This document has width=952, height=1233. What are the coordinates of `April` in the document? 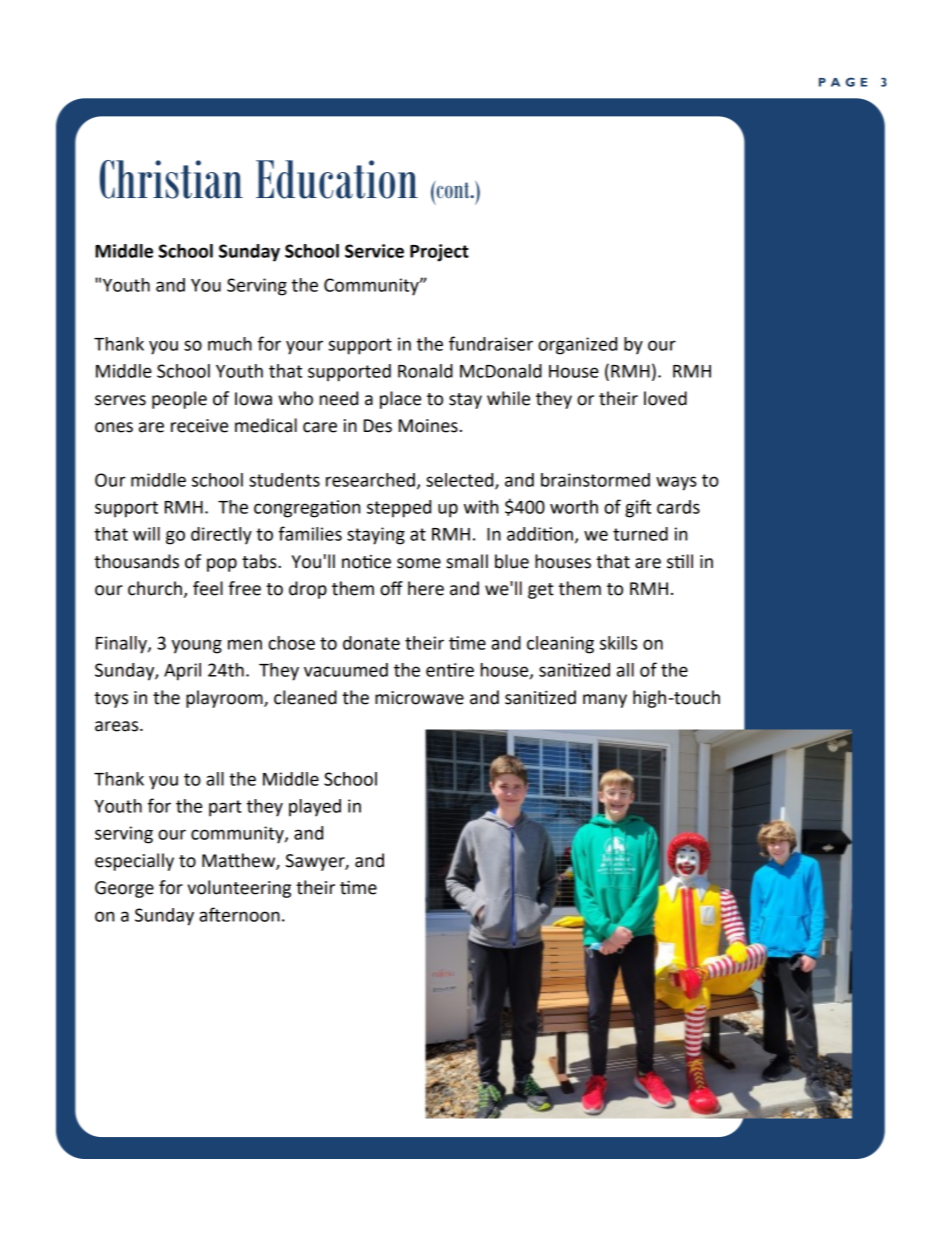 It's located at (182, 672).
